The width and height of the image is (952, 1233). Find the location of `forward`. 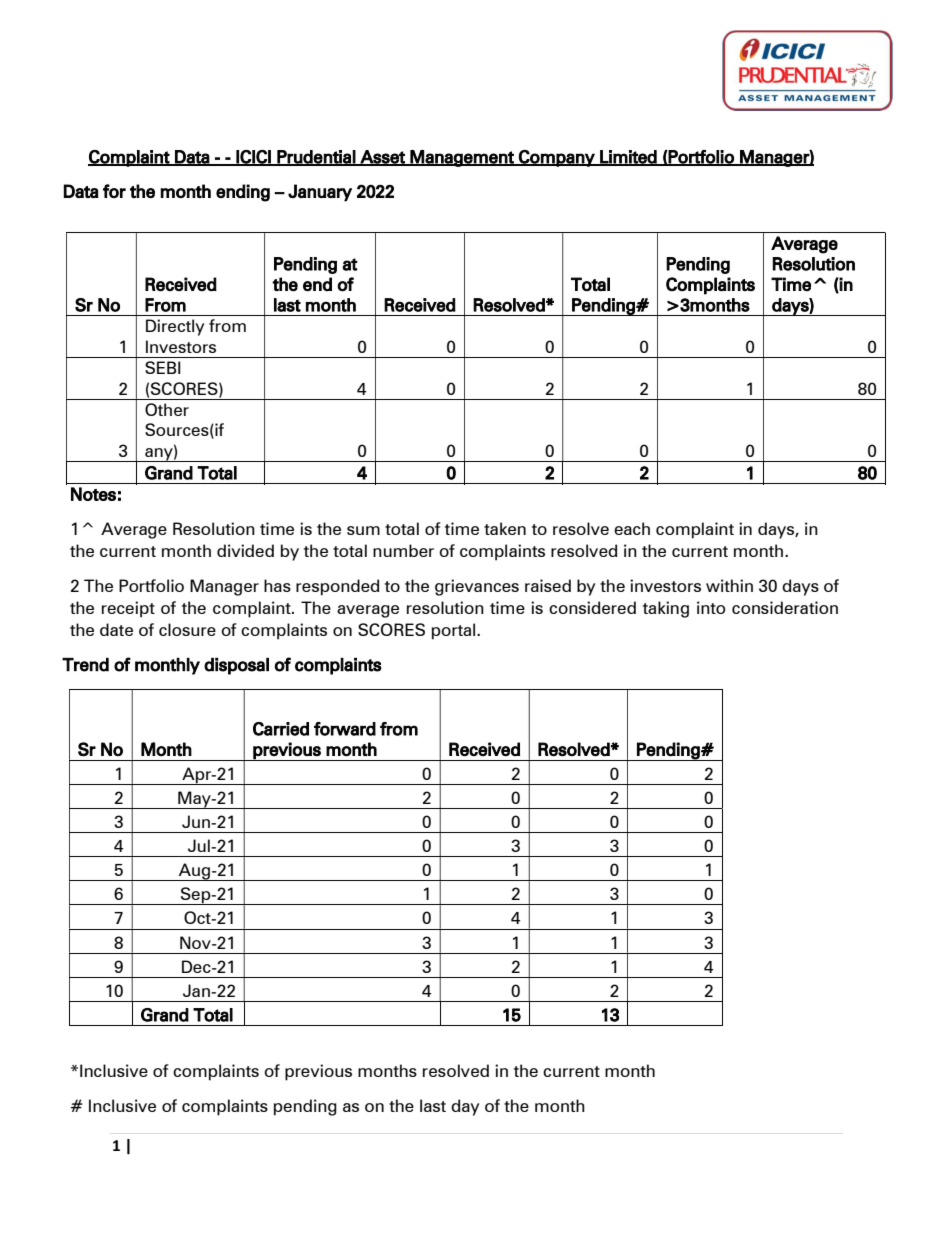

forward is located at coordinates (345, 729).
